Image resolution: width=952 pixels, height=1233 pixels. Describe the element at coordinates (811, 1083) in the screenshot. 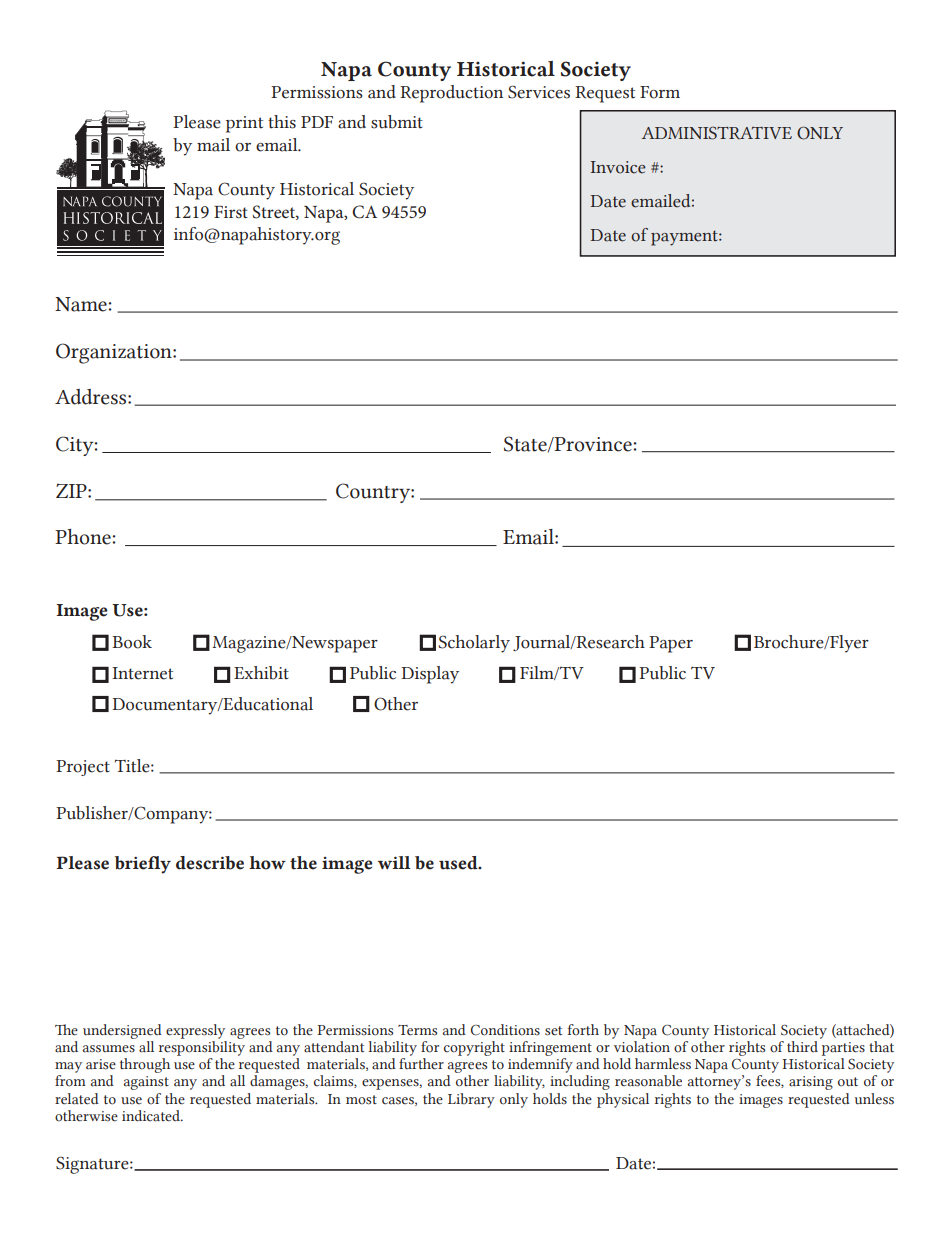

I see `arising` at that location.
